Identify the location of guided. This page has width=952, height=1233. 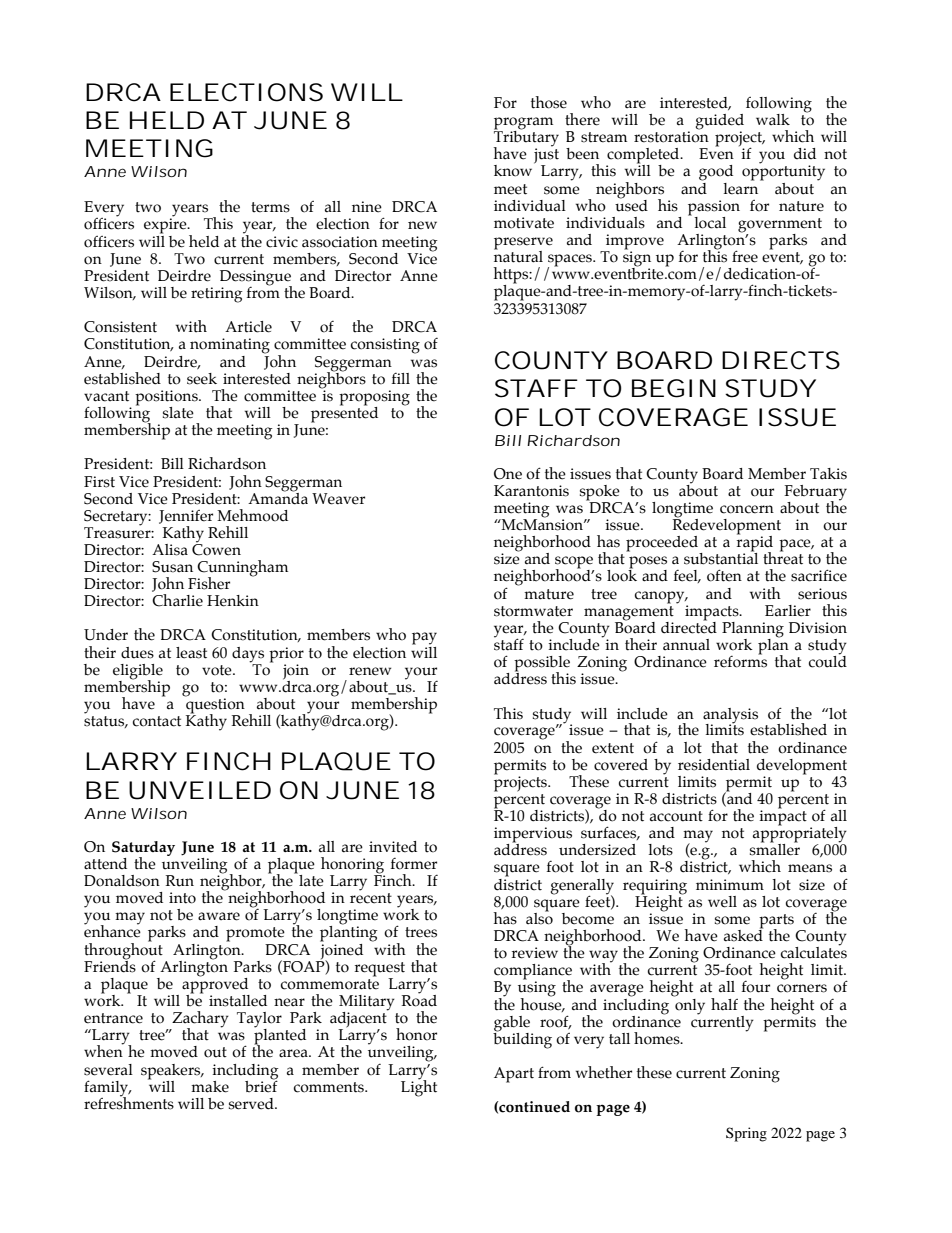
(720, 123).
